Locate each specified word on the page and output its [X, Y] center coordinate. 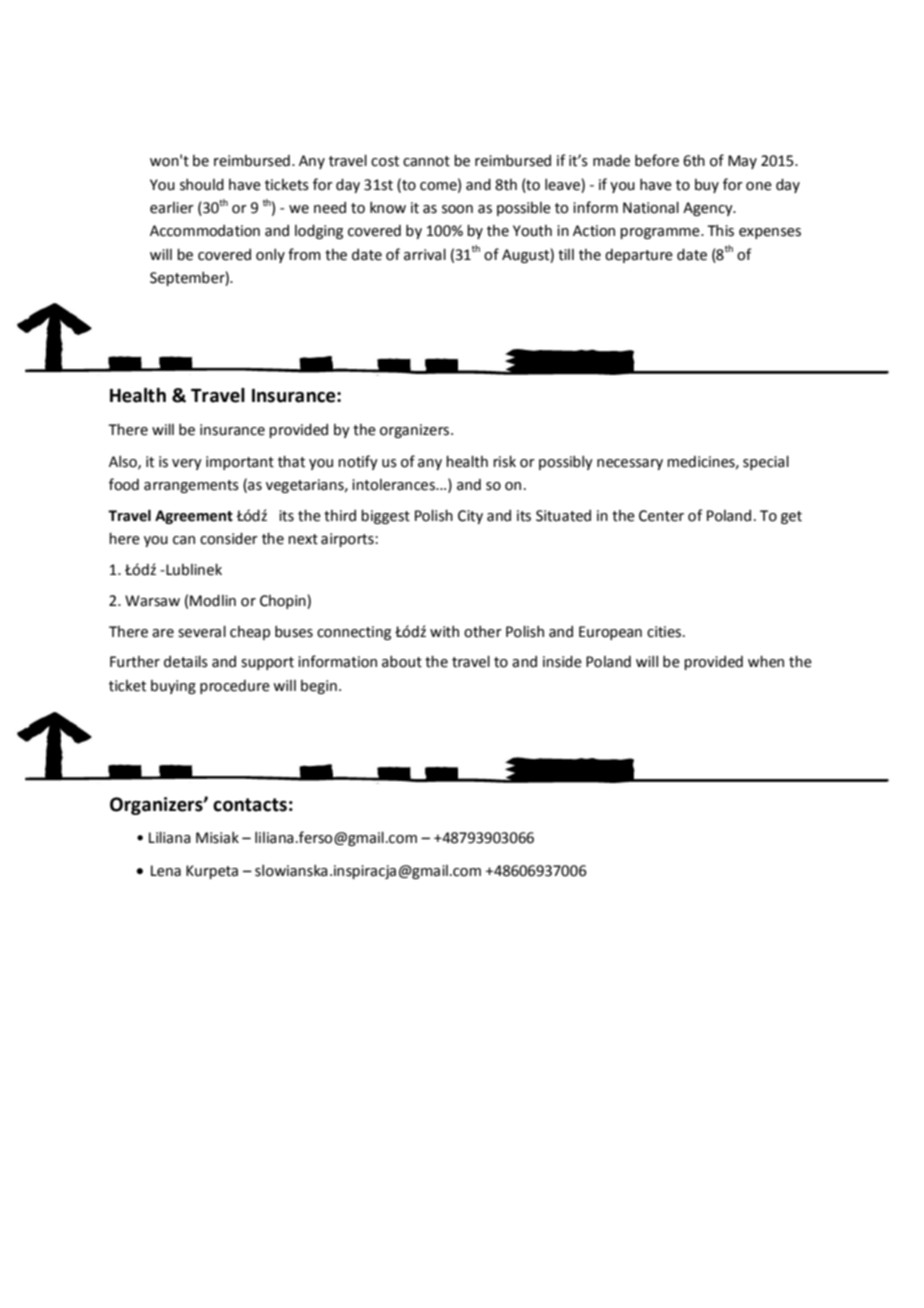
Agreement [194, 517]
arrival [425, 255]
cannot [426, 161]
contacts [250, 805]
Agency [709, 209]
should [202, 185]
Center [661, 516]
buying [173, 687]
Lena [166, 871]
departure [639, 256]
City [470, 517]
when [766, 662]
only [270, 256]
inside [562, 662]
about [402, 662]
